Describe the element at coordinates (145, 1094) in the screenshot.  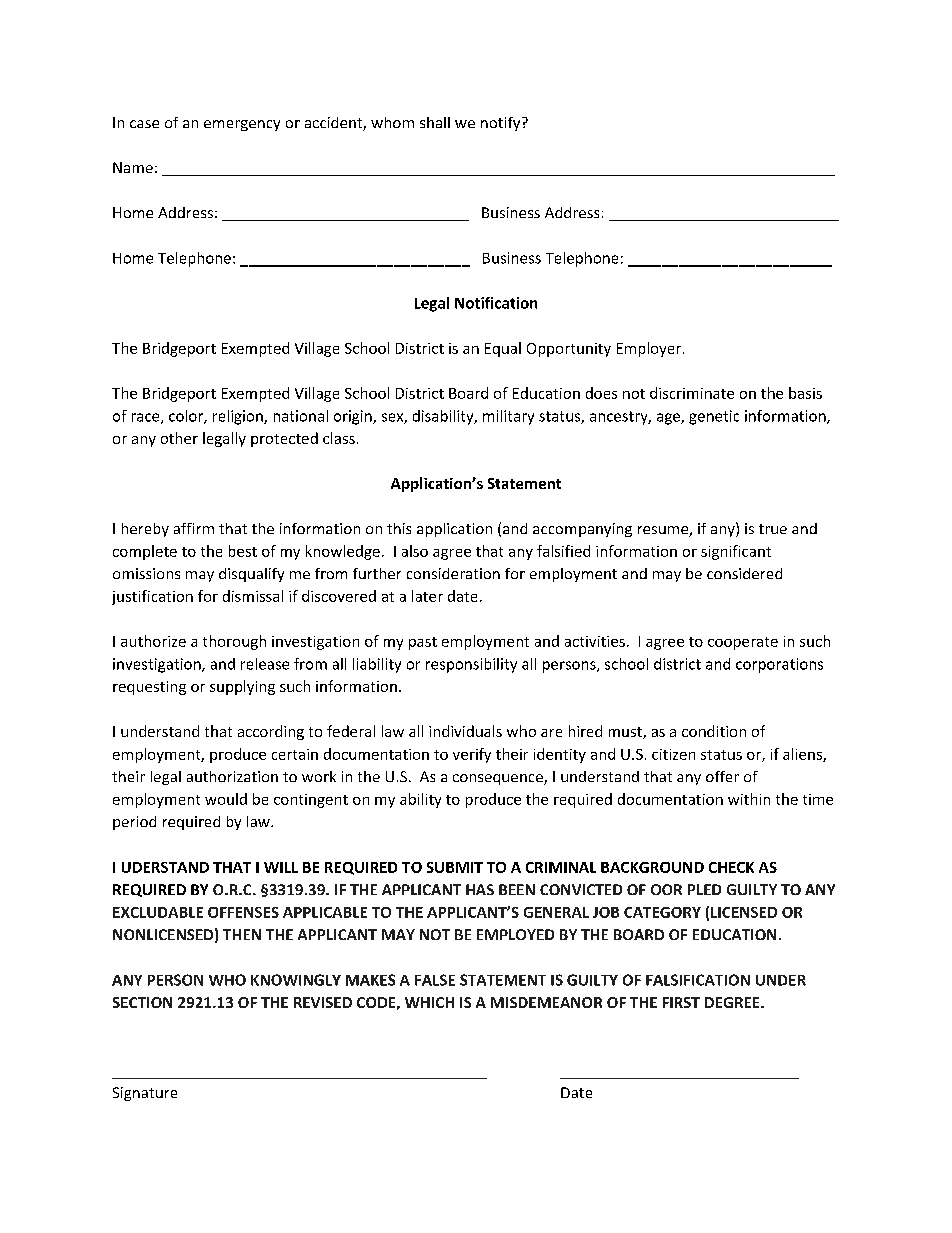
I see `Signature` at that location.
